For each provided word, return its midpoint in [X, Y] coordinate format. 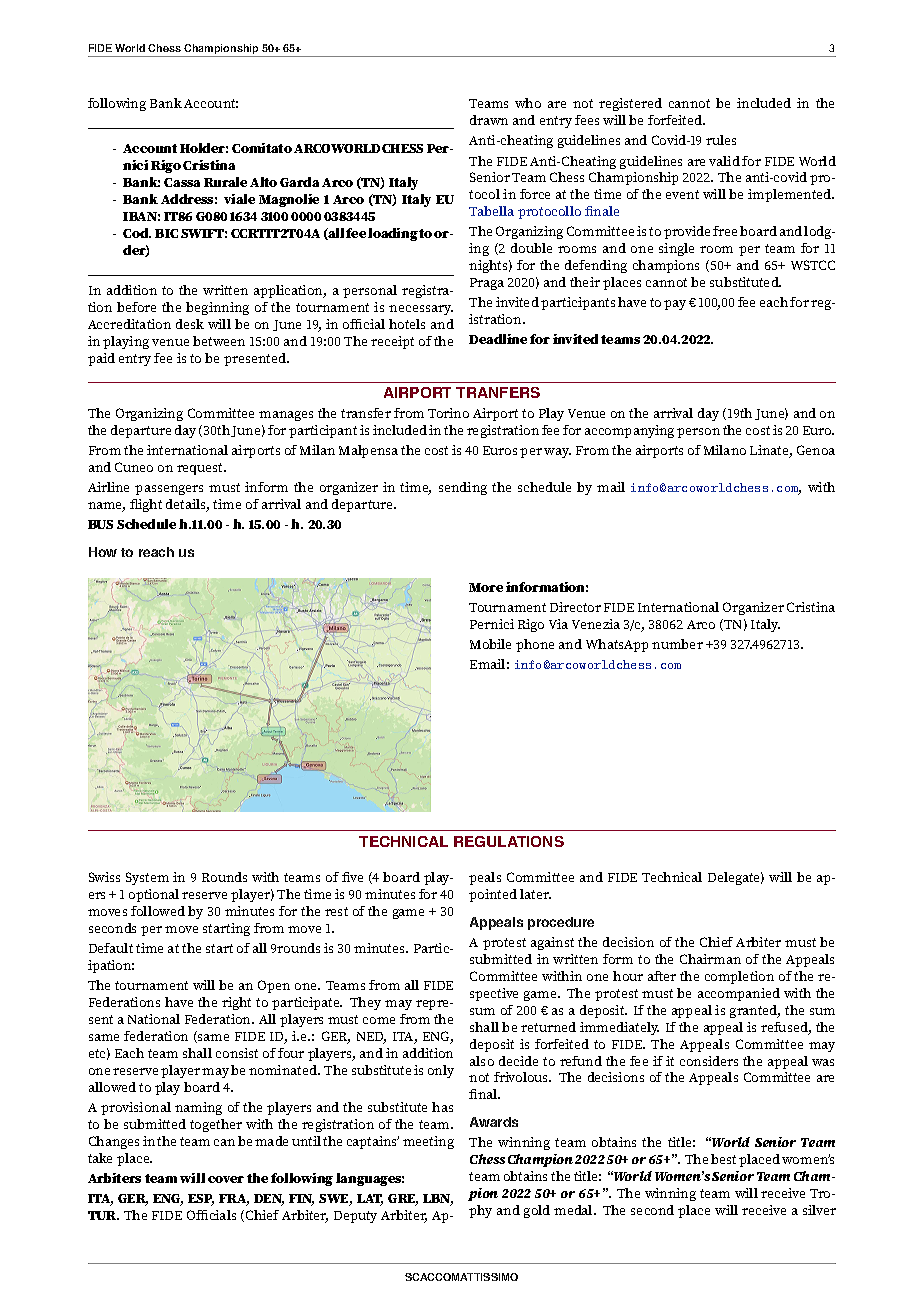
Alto [263, 182]
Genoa [816, 450]
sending [463, 488]
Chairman [710, 959]
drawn [489, 120]
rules [721, 140]
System [147, 878]
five [352, 877]
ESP [201, 1200]
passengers [169, 490]
